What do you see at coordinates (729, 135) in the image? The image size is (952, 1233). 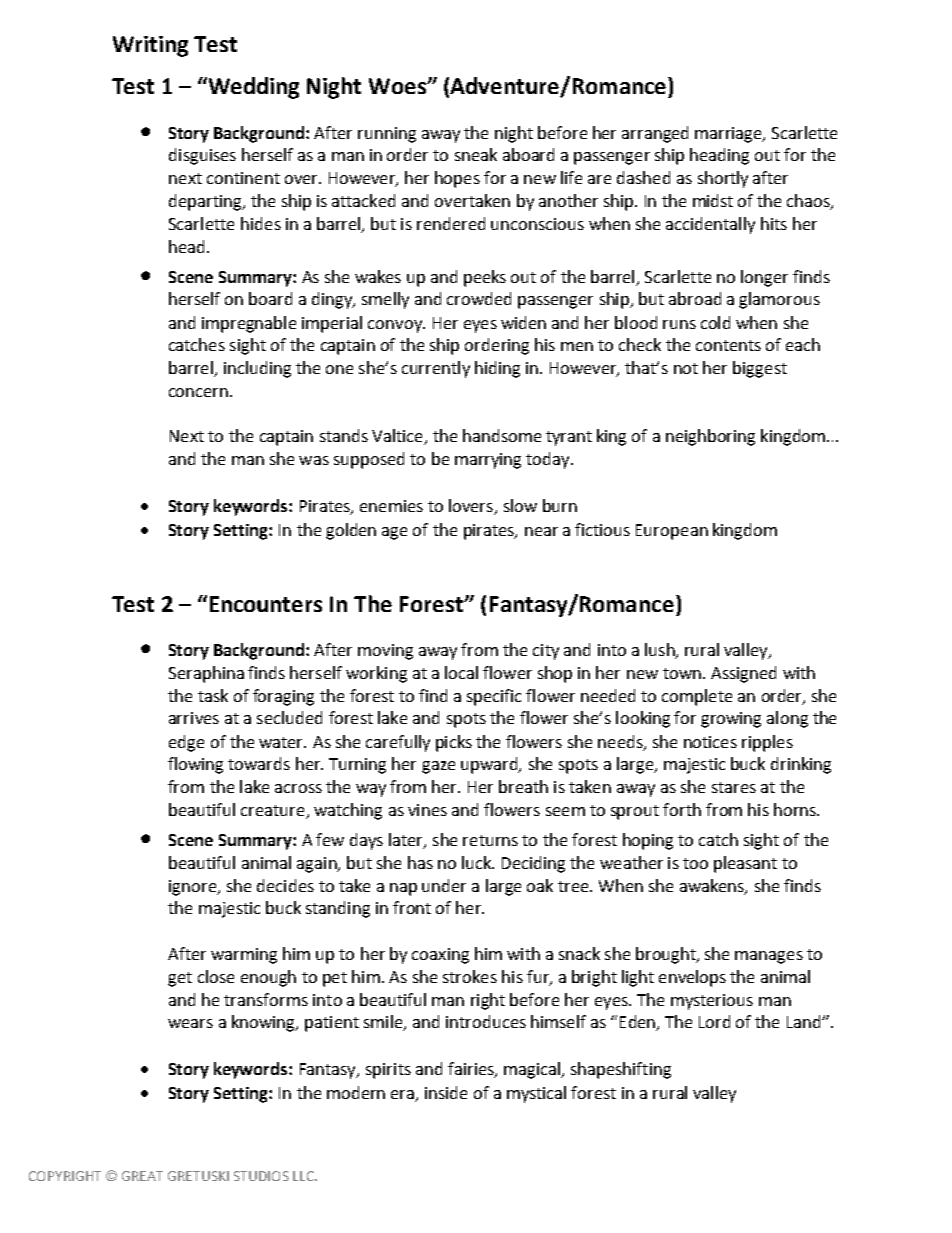 I see `marriage` at bounding box center [729, 135].
